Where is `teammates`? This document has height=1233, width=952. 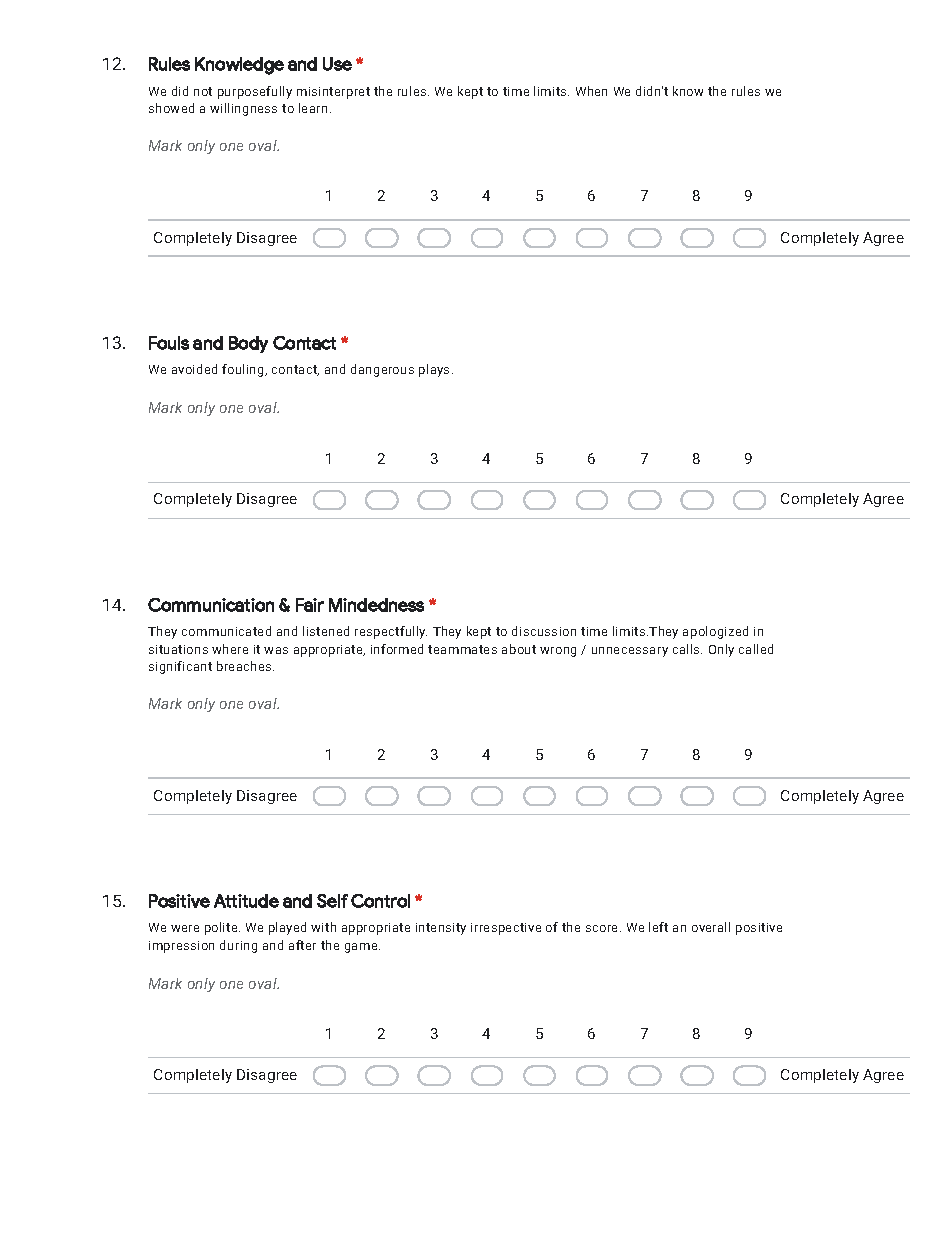
teammates is located at coordinates (462, 649).
